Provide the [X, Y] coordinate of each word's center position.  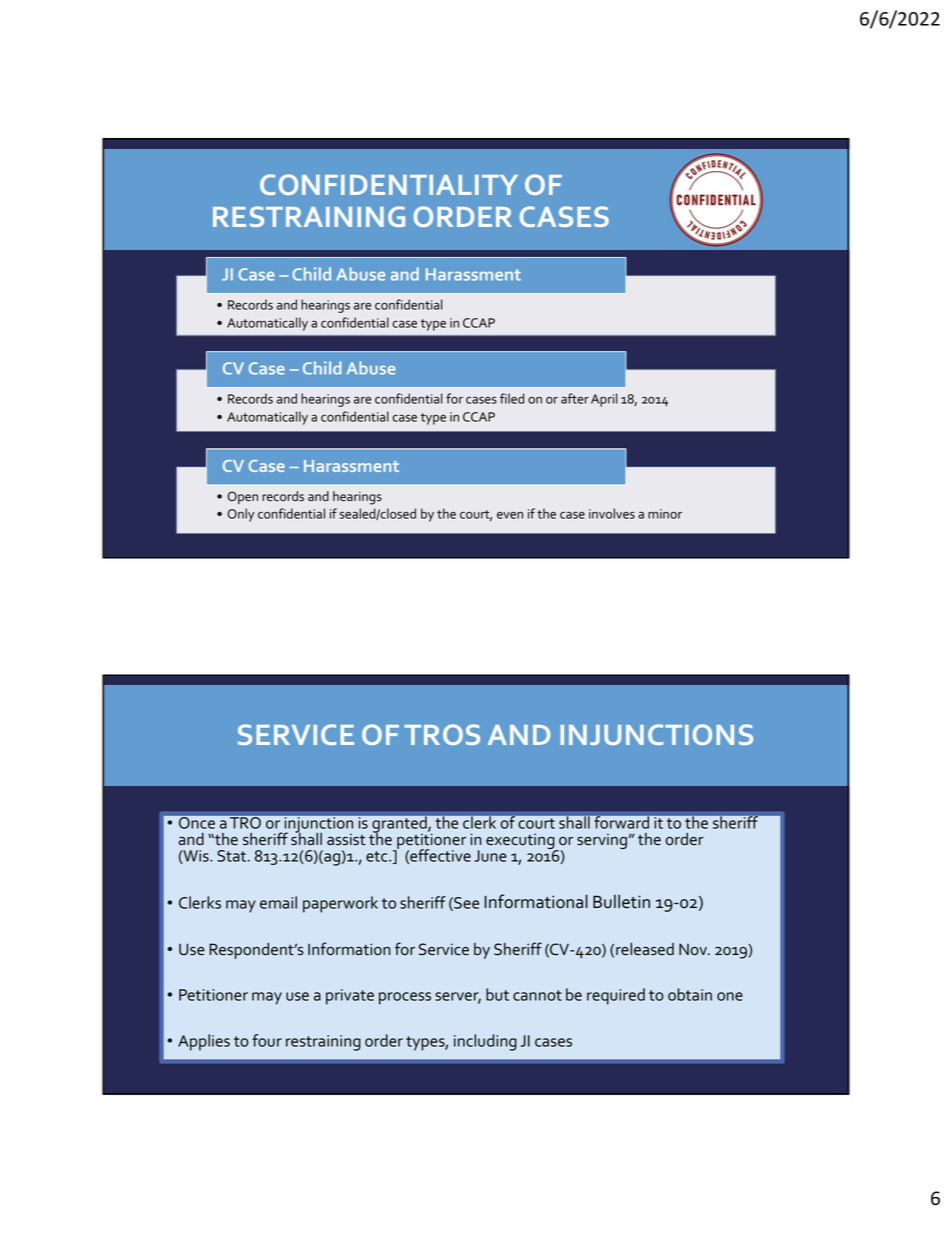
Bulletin [621, 901]
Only [241, 515]
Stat [233, 856]
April [604, 400]
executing [521, 842]
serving [602, 841]
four [267, 1040]
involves [612, 513]
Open [242, 497]
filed [512, 398]
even [510, 515]
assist [346, 839]
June [490, 856]
